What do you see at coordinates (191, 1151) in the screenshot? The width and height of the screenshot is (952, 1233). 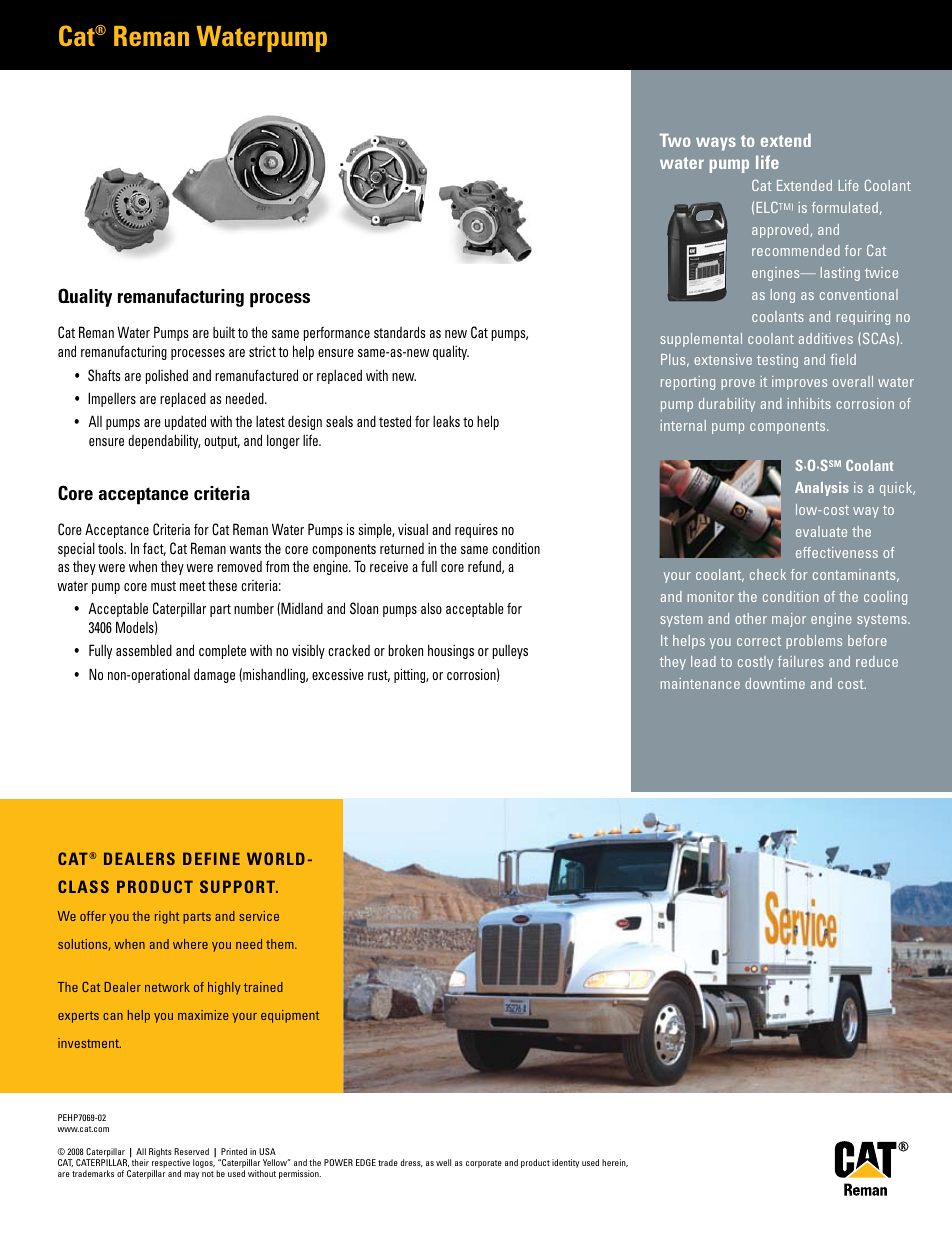 I see `Reserved` at bounding box center [191, 1151].
